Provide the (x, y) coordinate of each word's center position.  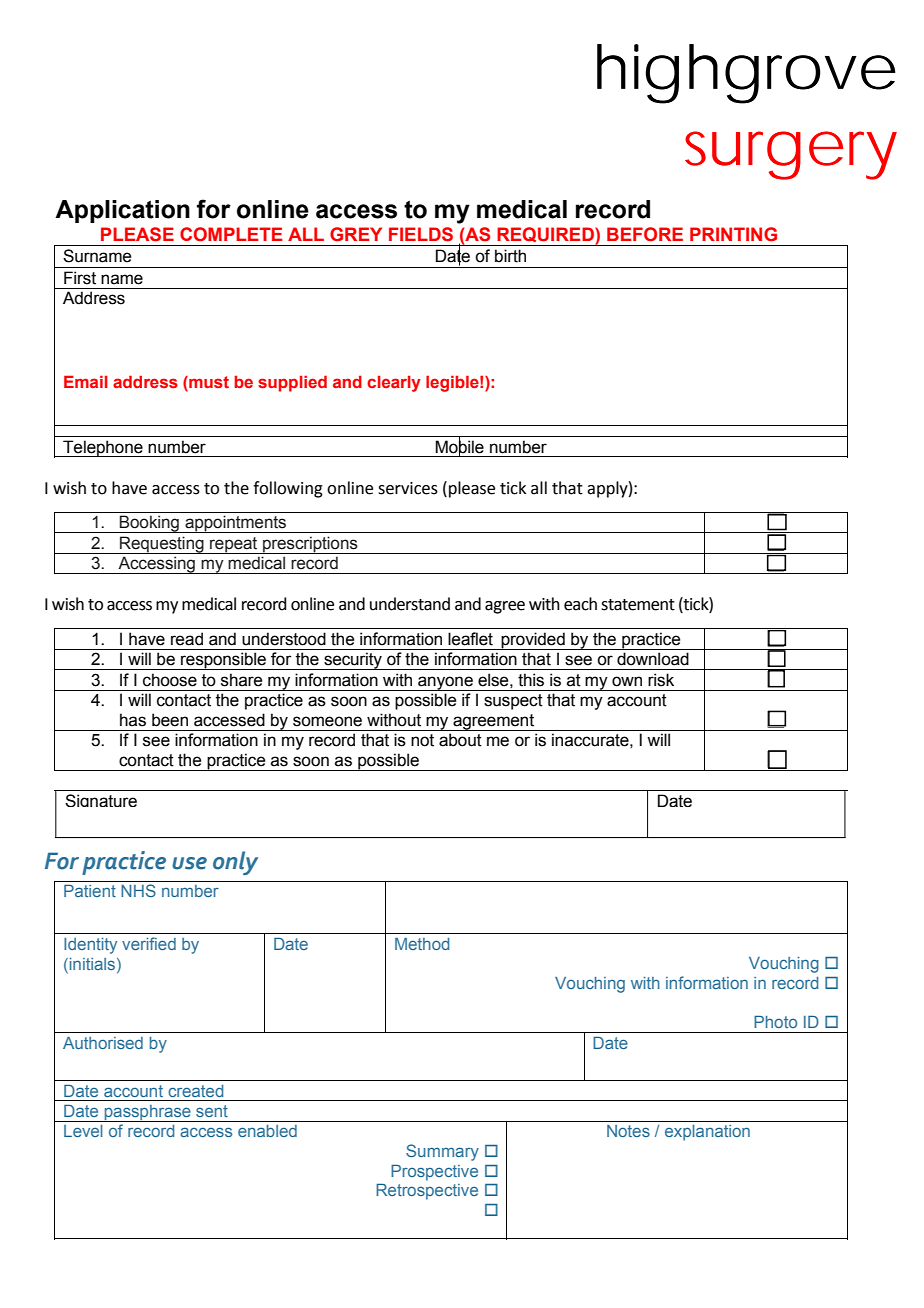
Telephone (103, 448)
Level (83, 1131)
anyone (445, 683)
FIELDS (421, 234)
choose (170, 680)
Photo (775, 1022)
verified (149, 943)
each (580, 604)
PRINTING (733, 234)
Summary (442, 1152)
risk (661, 680)
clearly (394, 383)
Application (122, 211)
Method (422, 944)
